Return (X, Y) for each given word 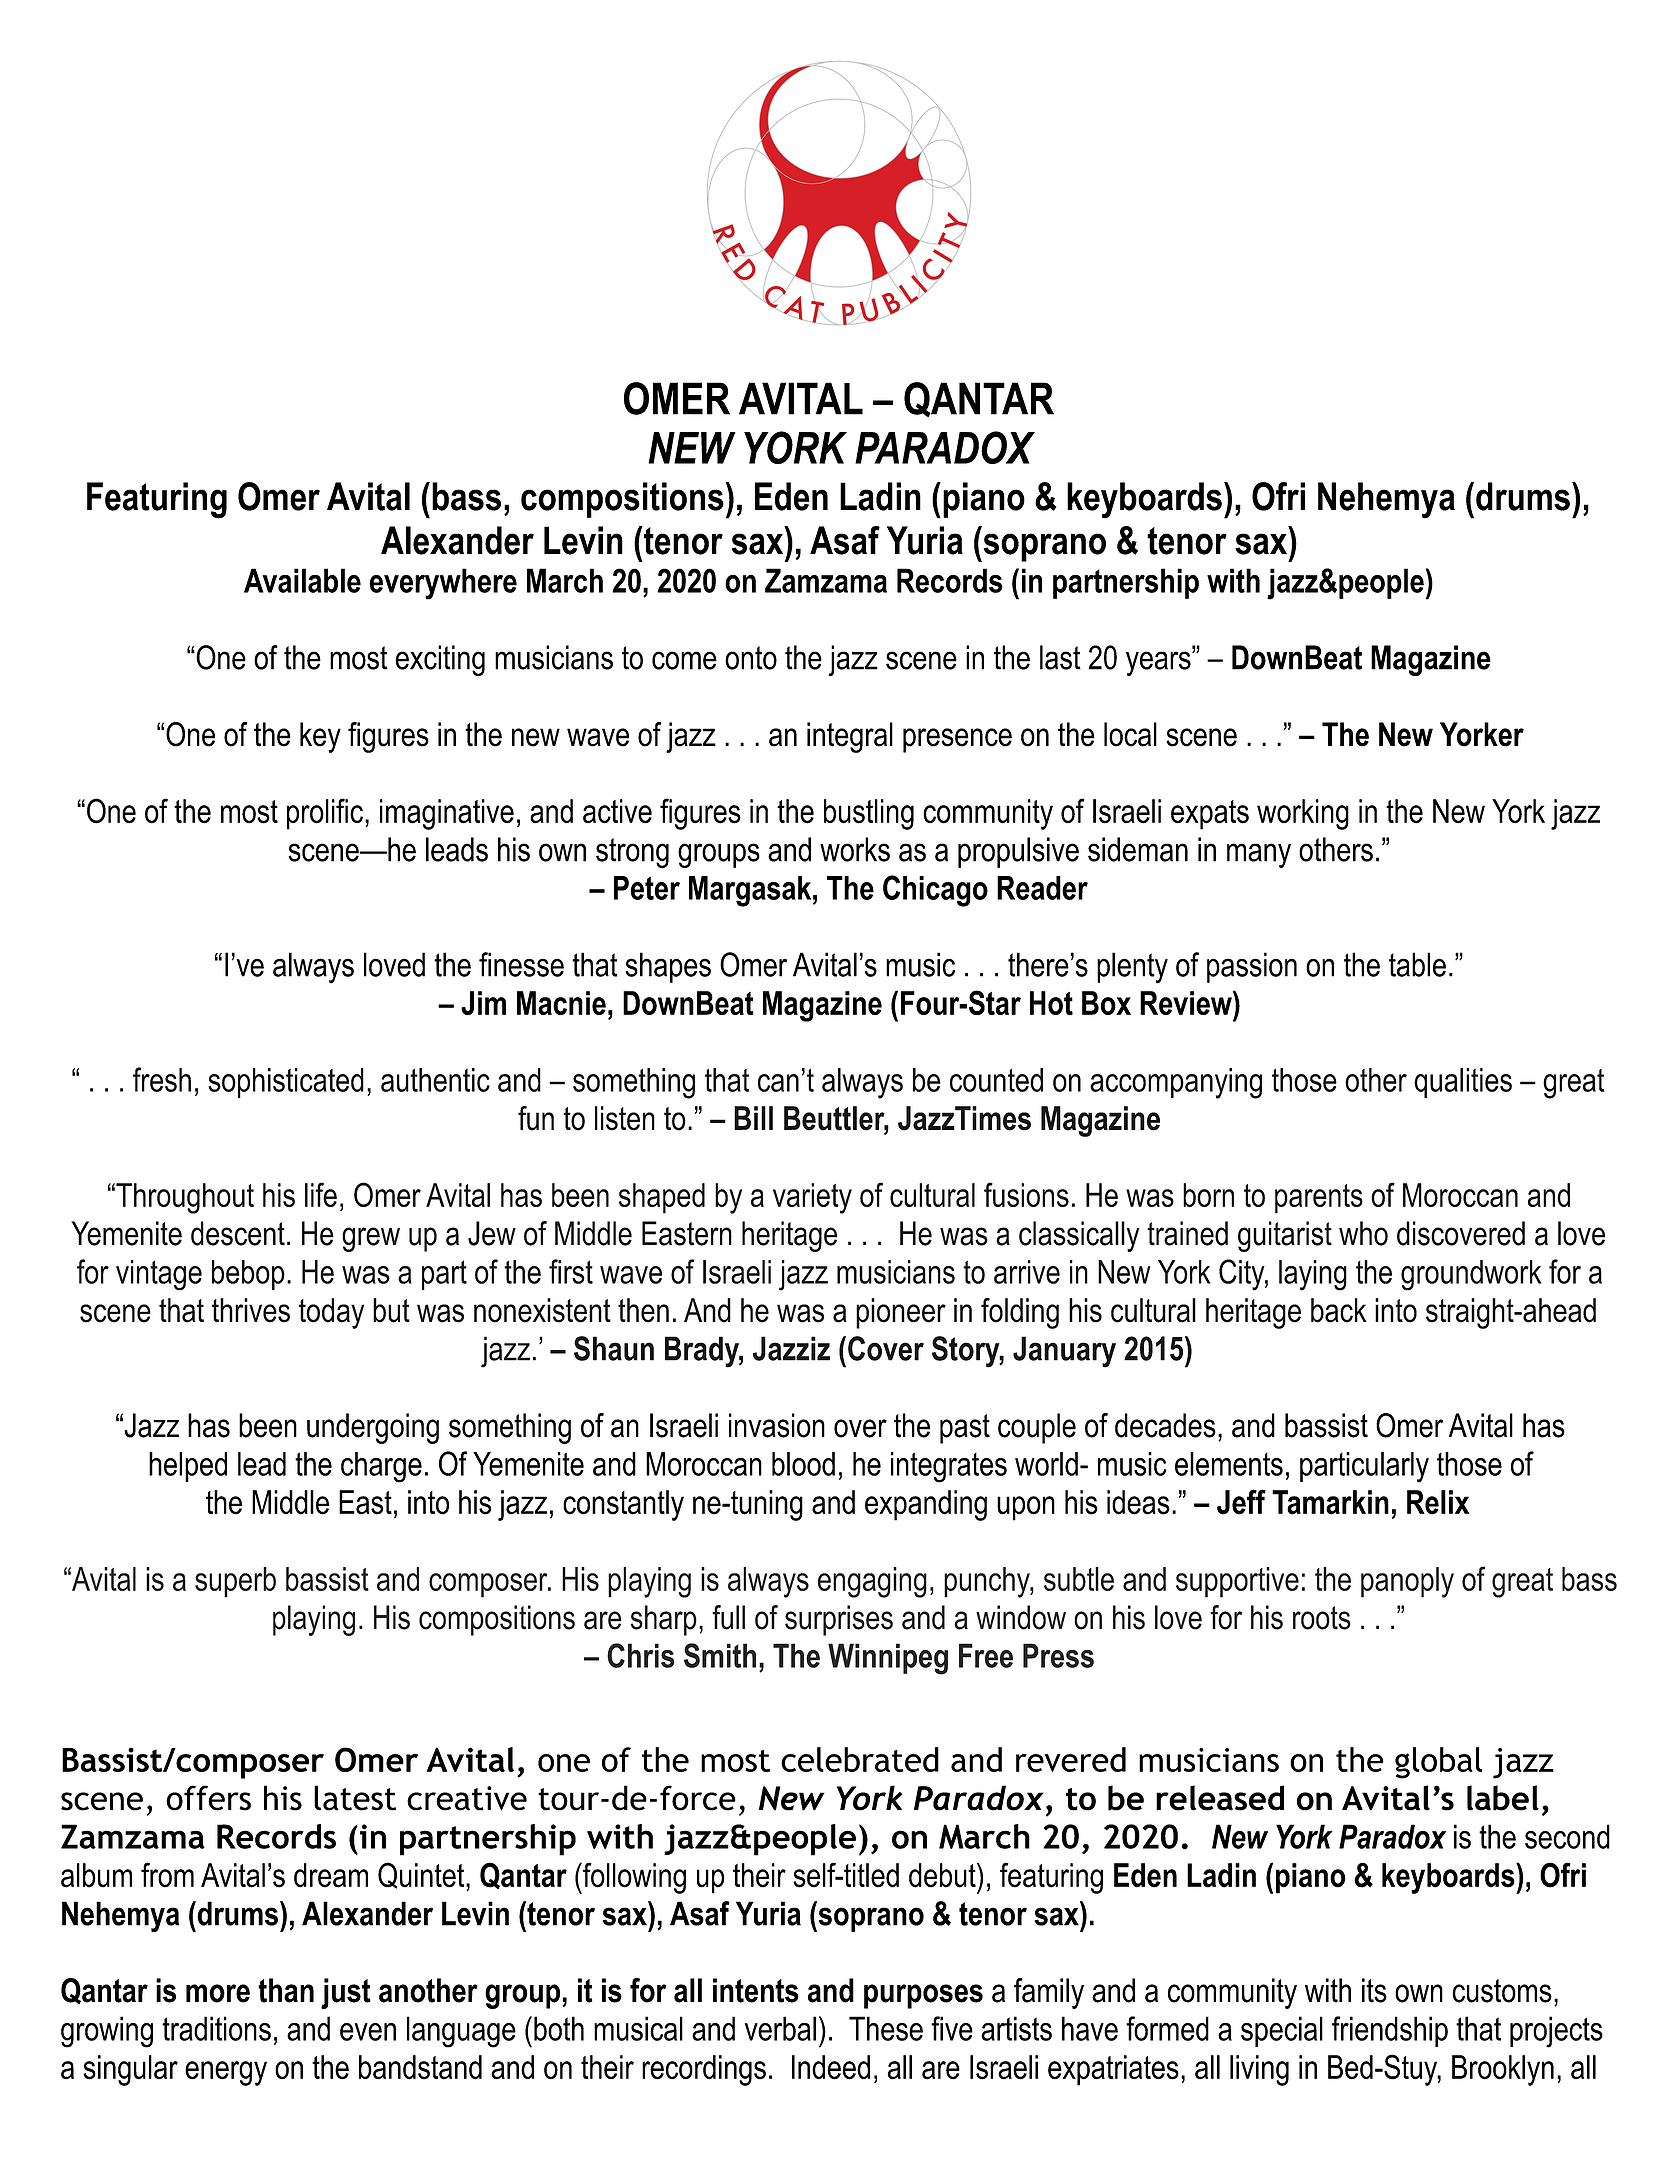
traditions (216, 2028)
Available (302, 580)
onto (751, 658)
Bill (753, 1118)
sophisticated (286, 1083)
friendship (1390, 2031)
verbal (780, 2028)
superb (235, 1582)
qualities (1463, 1083)
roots (1322, 1618)
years (1159, 663)
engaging (872, 1582)
